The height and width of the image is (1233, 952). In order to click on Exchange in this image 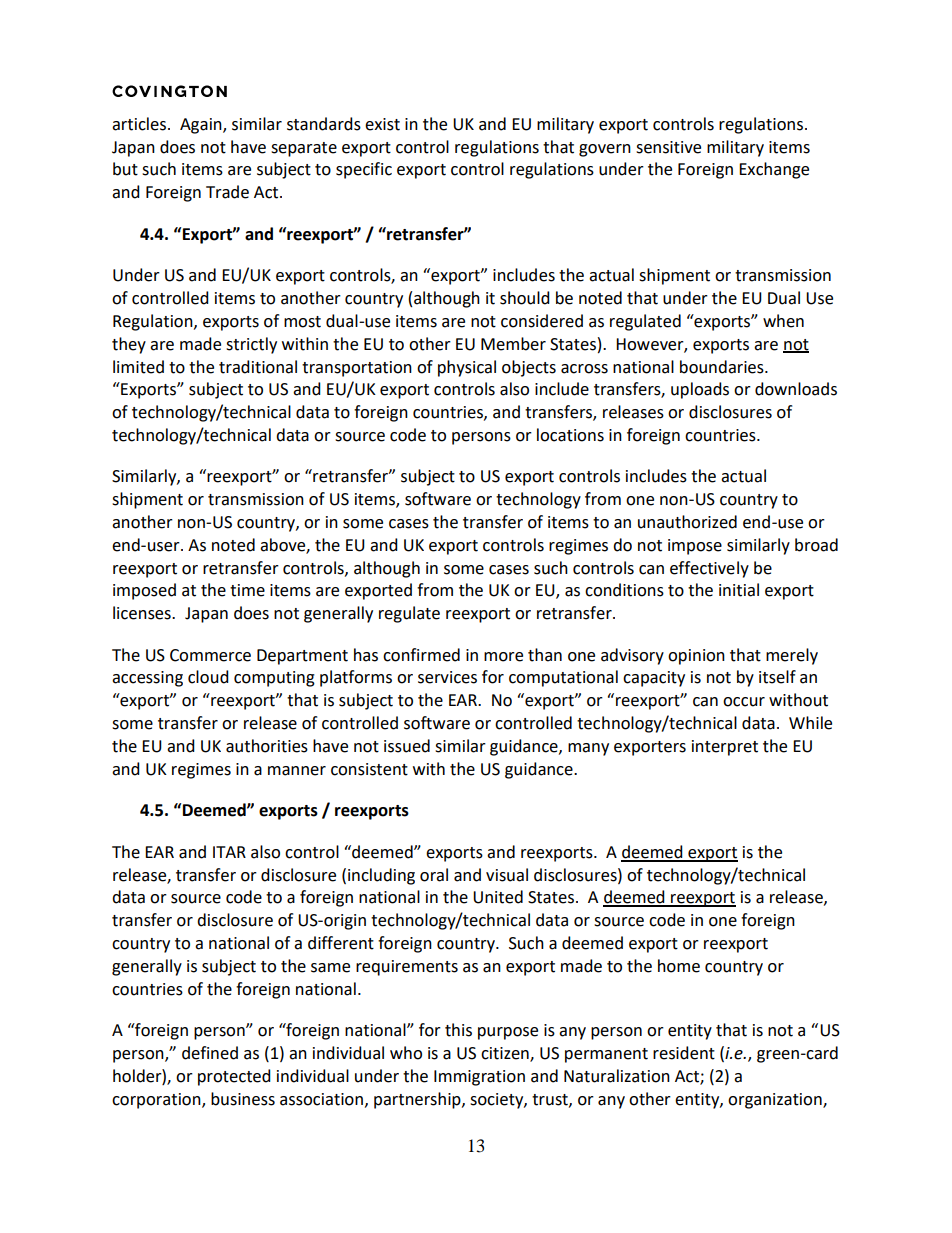, I will do `click(774, 170)`.
